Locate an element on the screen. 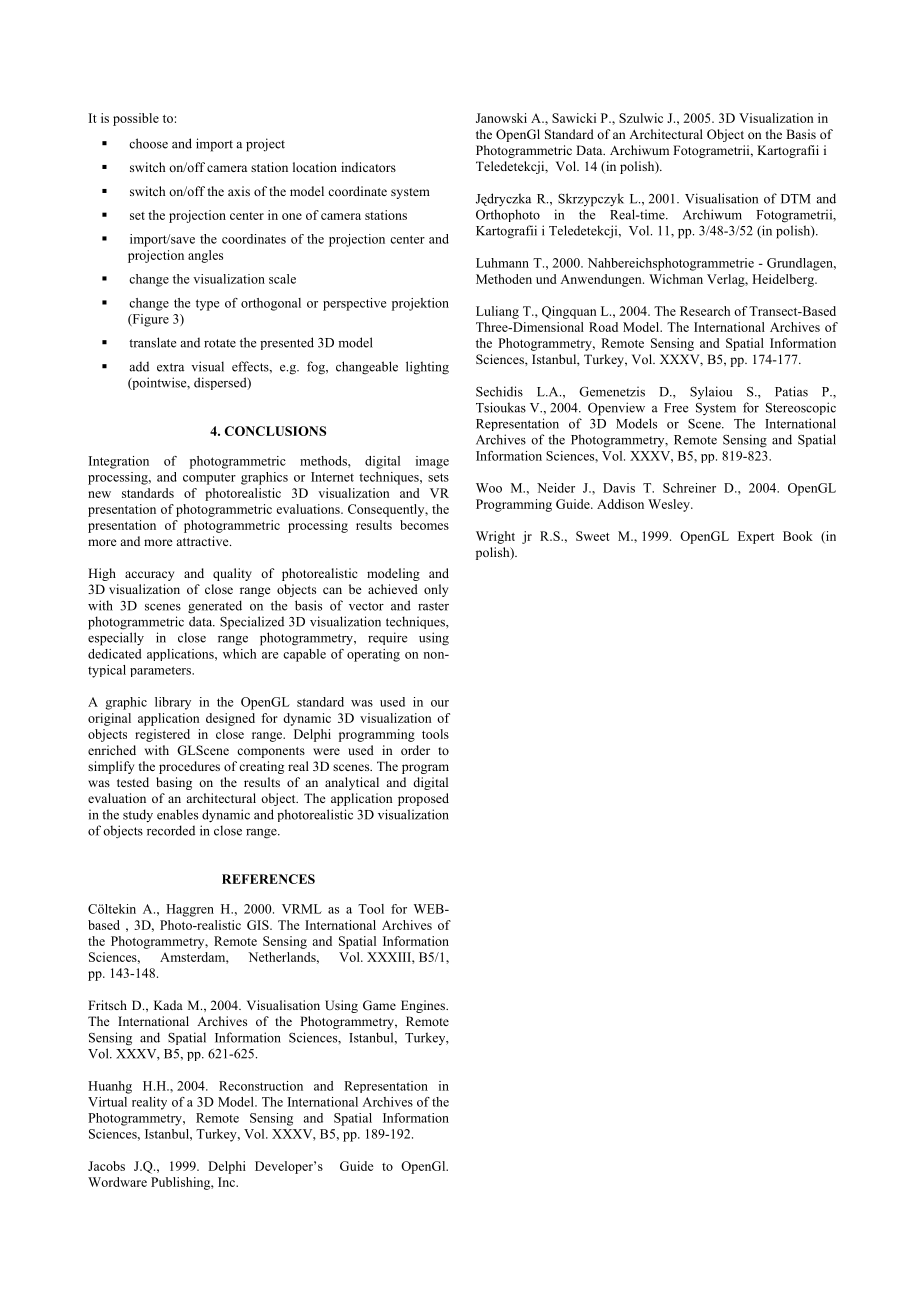 This screenshot has width=924, height=1308. proposed is located at coordinates (423, 799).
